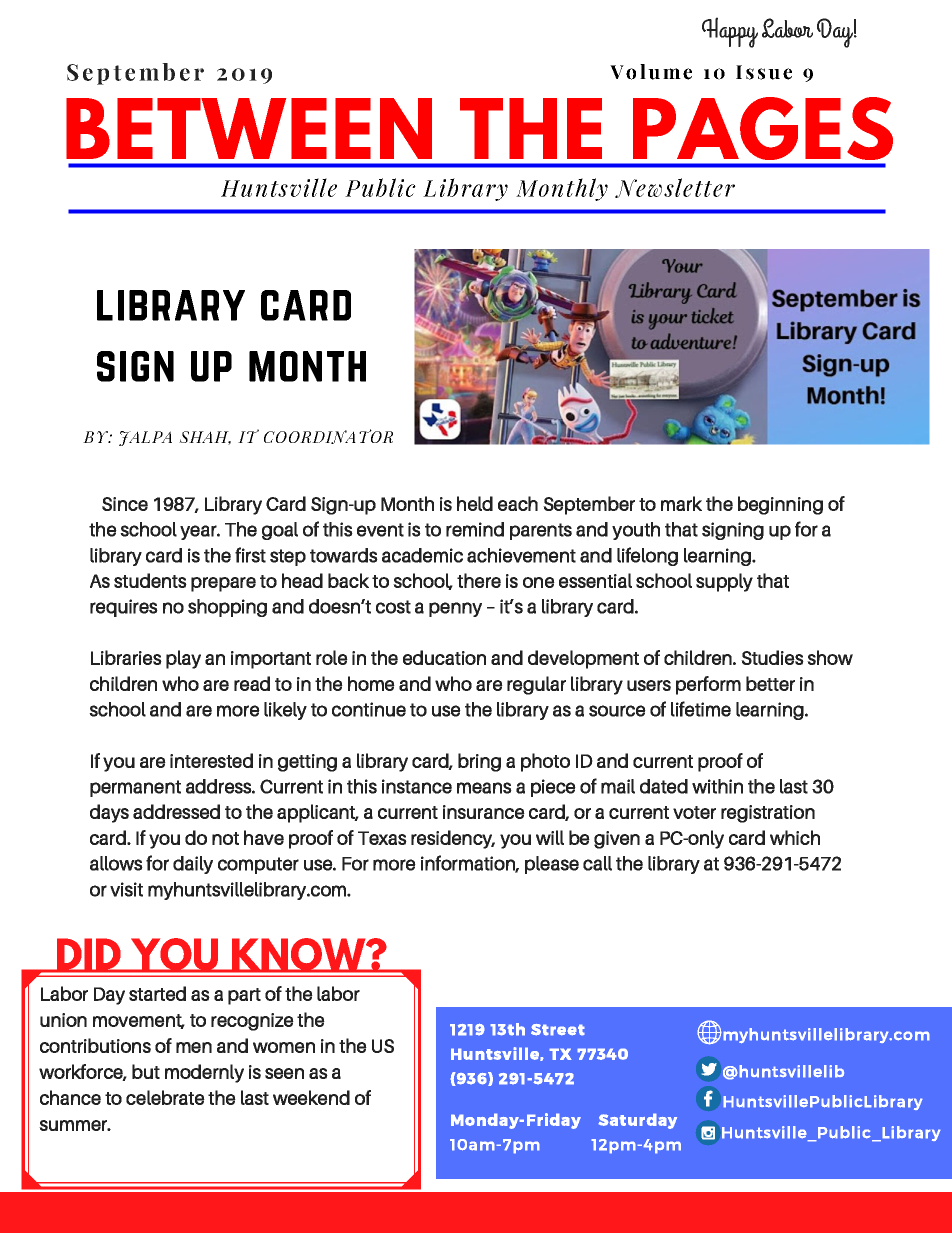  Describe the element at coordinates (768, 814) in the screenshot. I see `registration` at that location.
